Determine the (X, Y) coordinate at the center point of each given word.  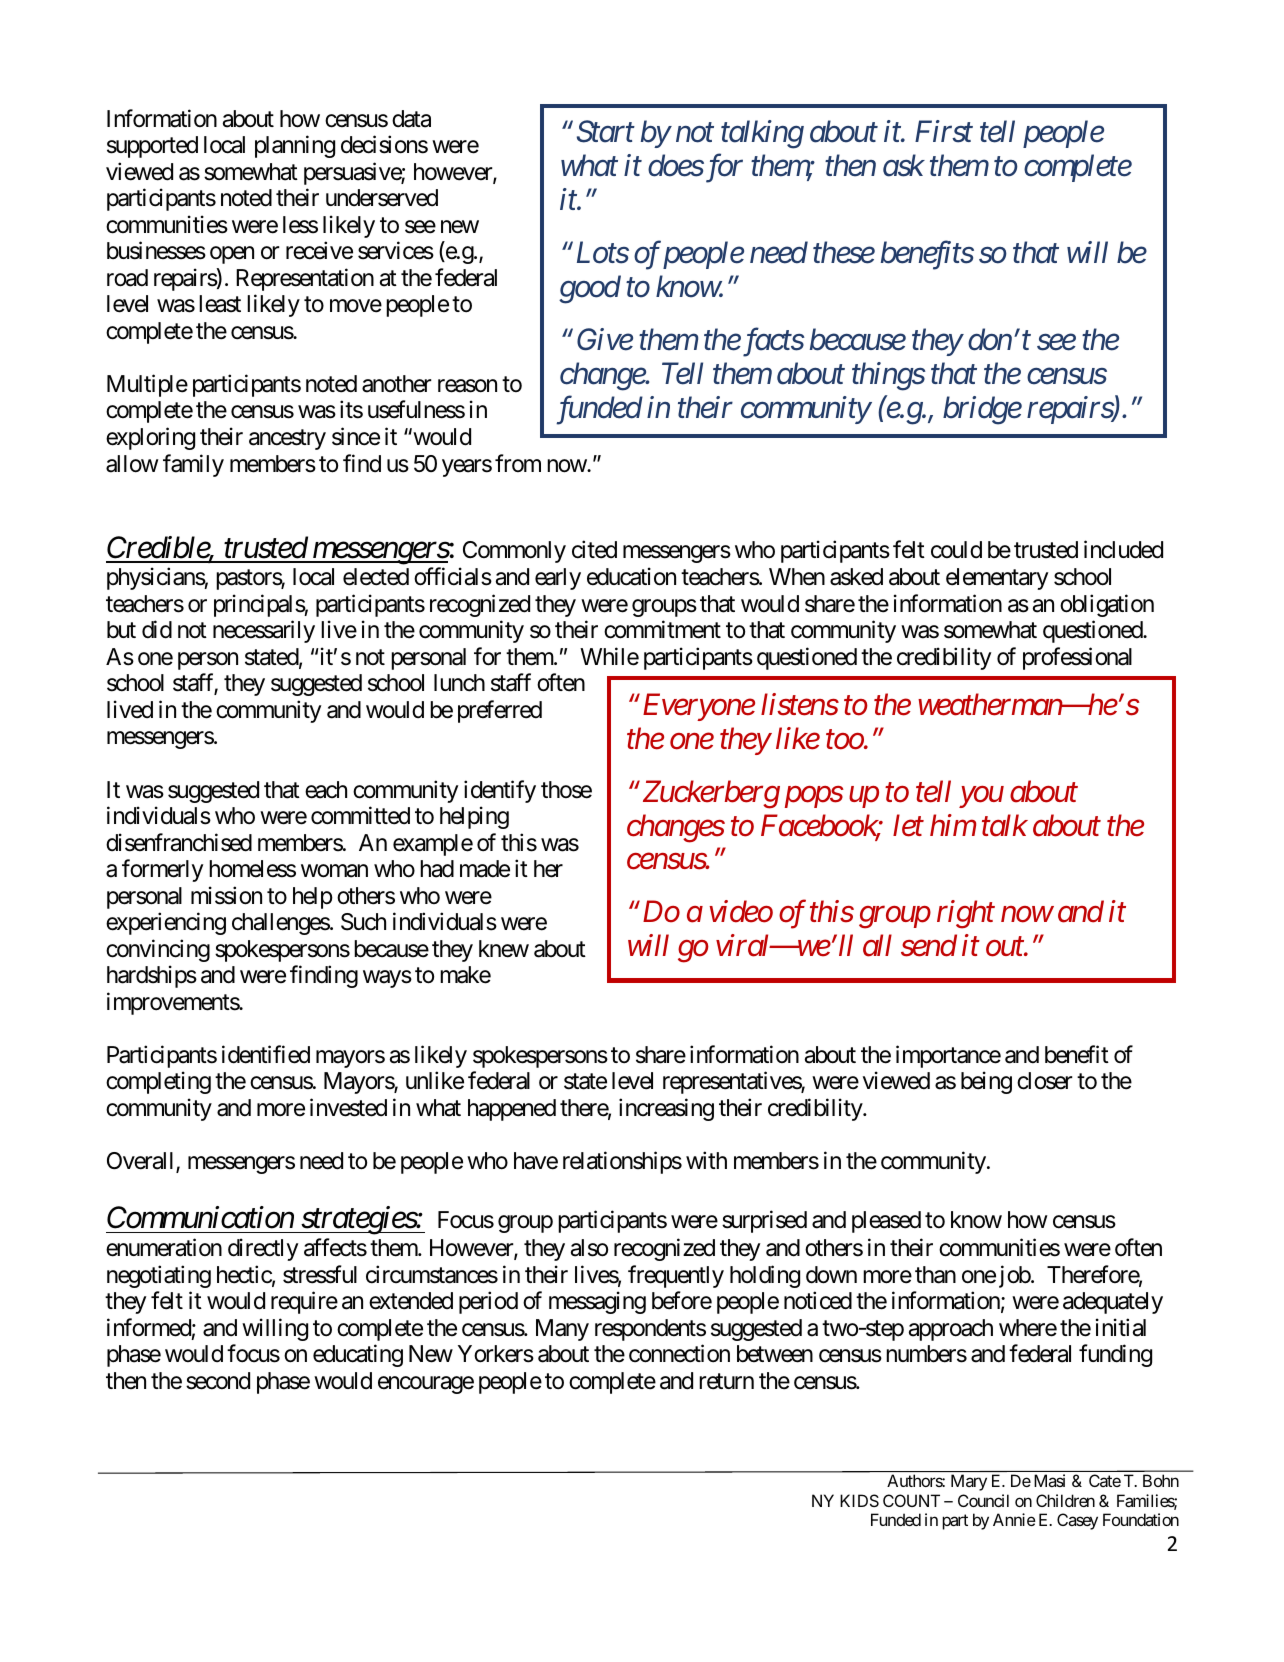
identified (266, 1054)
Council (983, 1500)
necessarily (264, 631)
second (218, 1381)
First (944, 132)
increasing (666, 1109)
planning (295, 146)
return (726, 1381)
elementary (997, 579)
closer (1045, 1081)
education (631, 576)
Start (606, 132)
